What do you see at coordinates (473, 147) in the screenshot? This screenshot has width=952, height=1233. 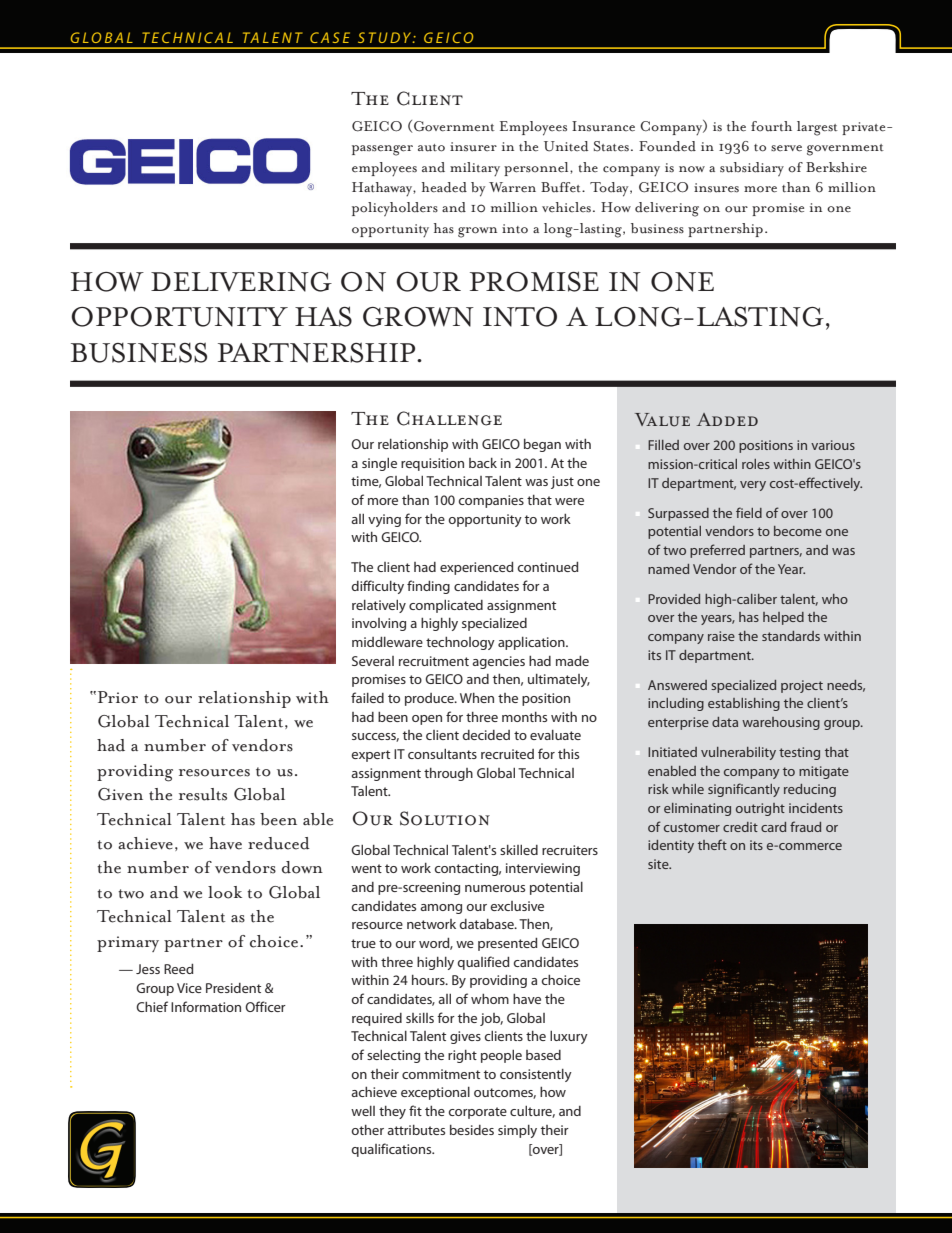 I see `insurer` at bounding box center [473, 147].
